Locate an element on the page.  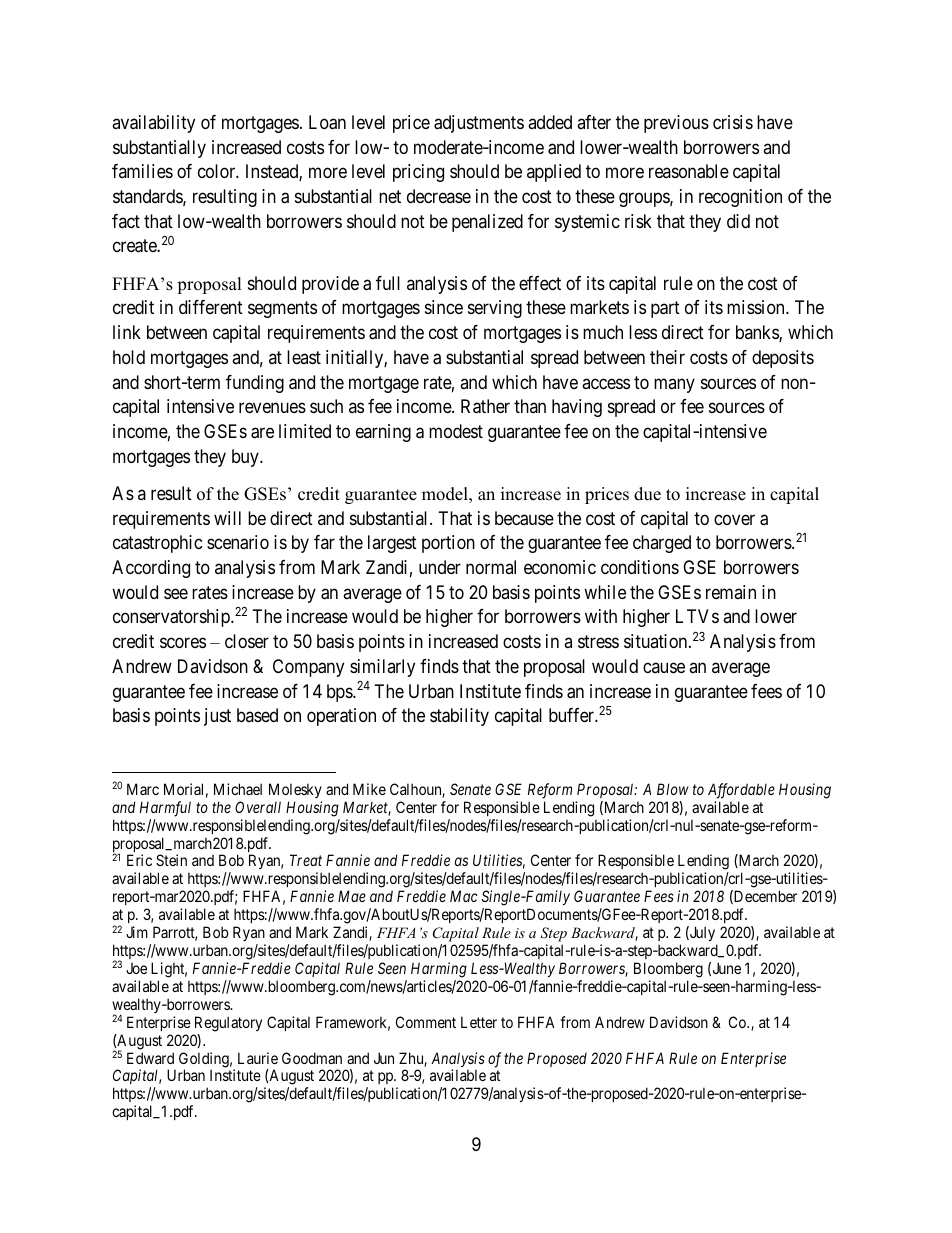
remain is located at coordinates (731, 592).
